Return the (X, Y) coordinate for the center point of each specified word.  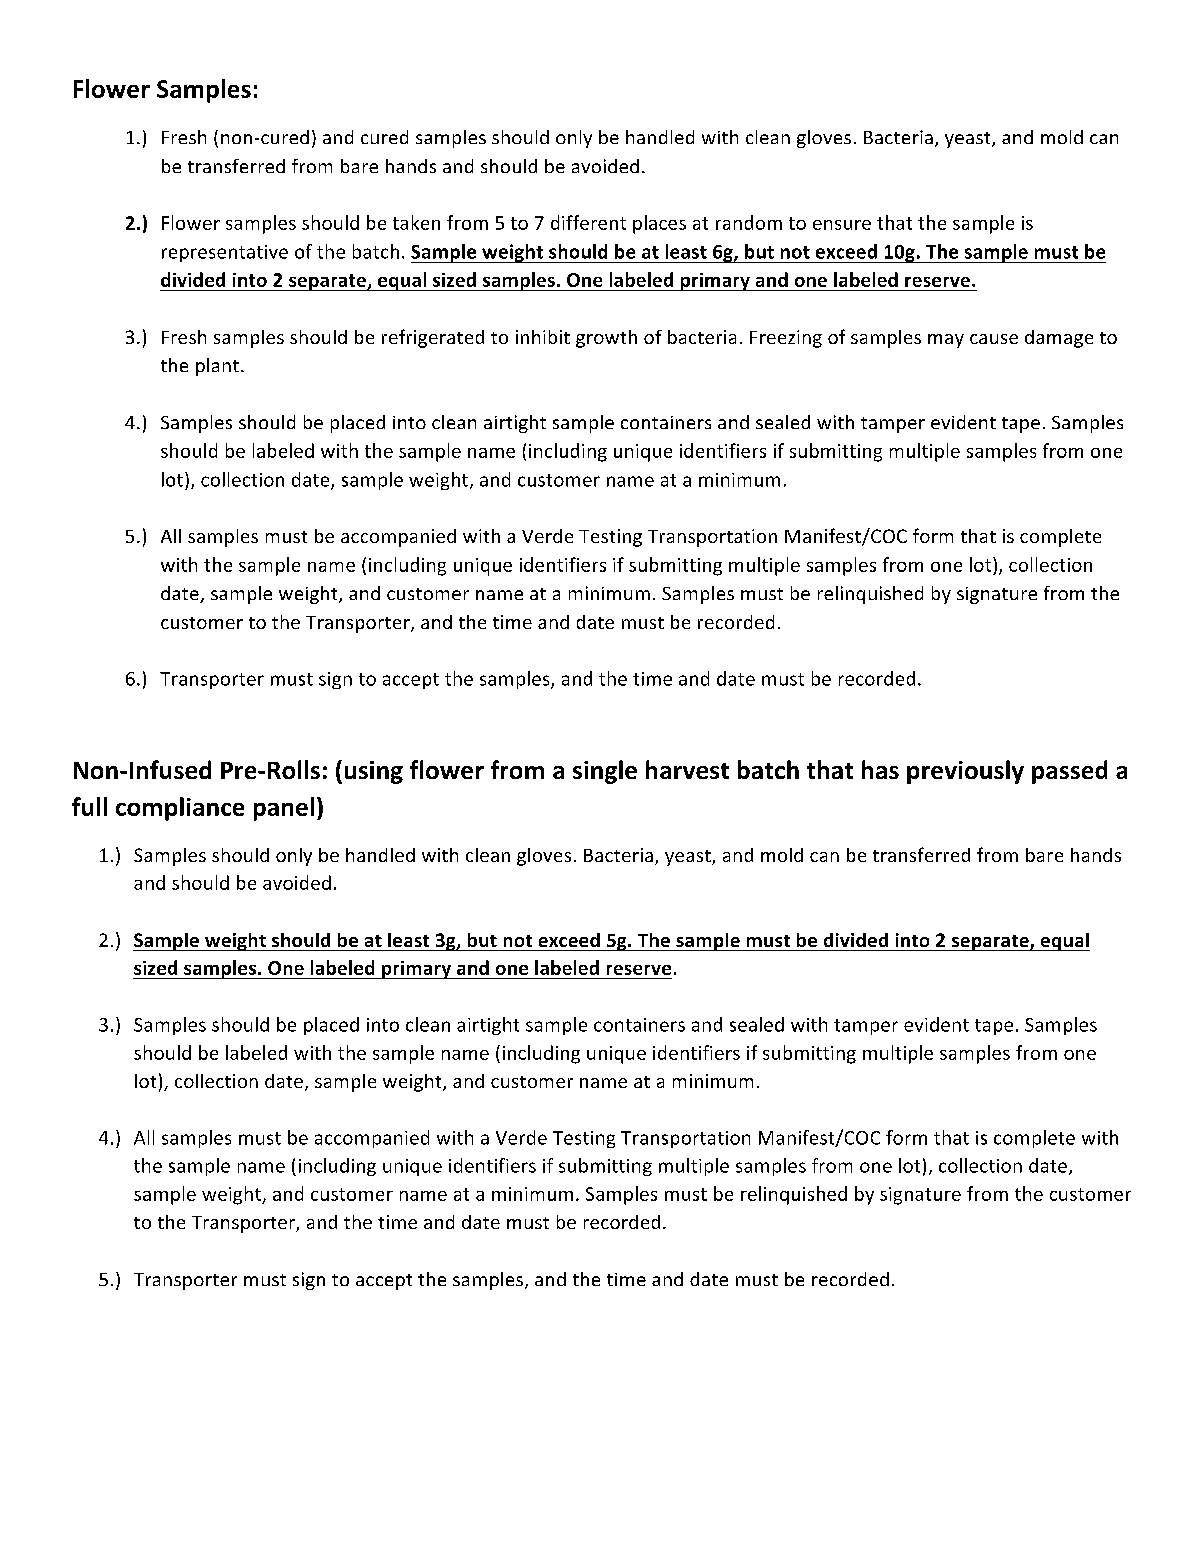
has (880, 769)
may (946, 341)
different (588, 222)
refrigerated (433, 338)
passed (1069, 772)
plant (217, 367)
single (605, 772)
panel (284, 809)
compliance (180, 809)
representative (225, 253)
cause (994, 339)
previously (965, 772)
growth (606, 339)
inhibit (543, 337)
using (374, 772)
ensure (842, 225)
